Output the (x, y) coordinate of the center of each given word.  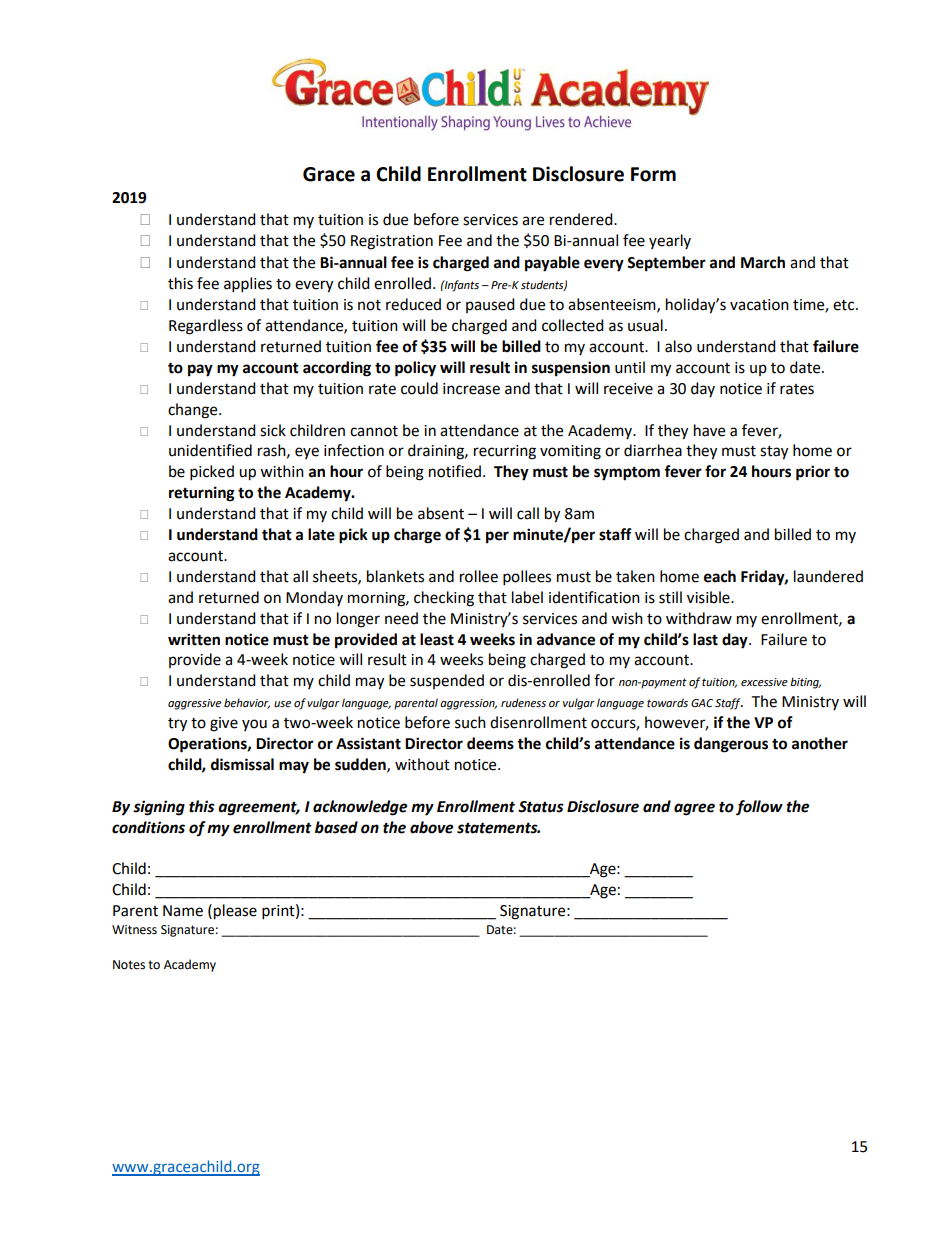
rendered (582, 219)
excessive (764, 682)
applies (248, 285)
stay (774, 453)
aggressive (194, 704)
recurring (505, 452)
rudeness (523, 703)
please (235, 912)
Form (653, 174)
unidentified (210, 450)
